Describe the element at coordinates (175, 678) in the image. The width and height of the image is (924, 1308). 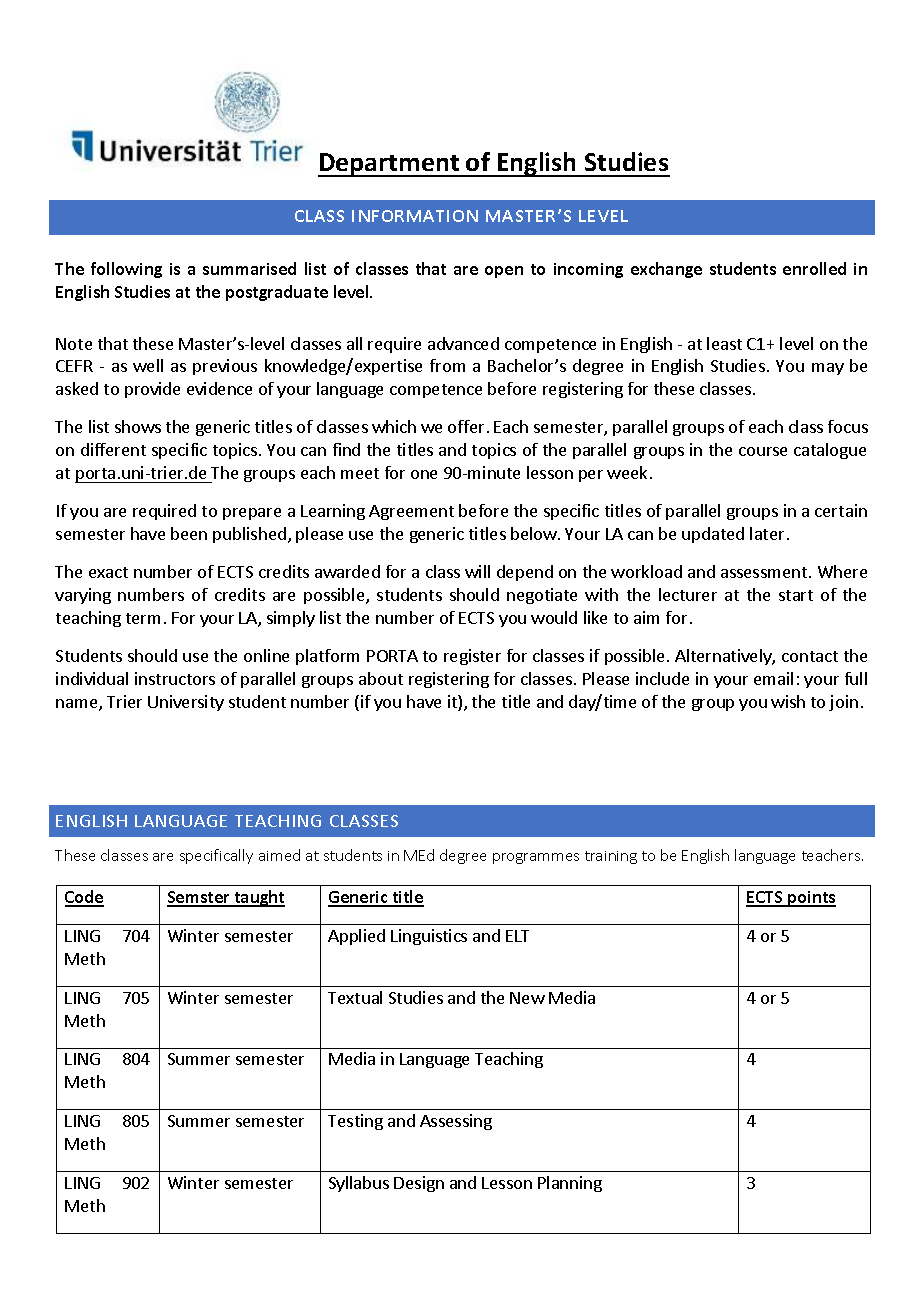
I see `instructors` at that location.
